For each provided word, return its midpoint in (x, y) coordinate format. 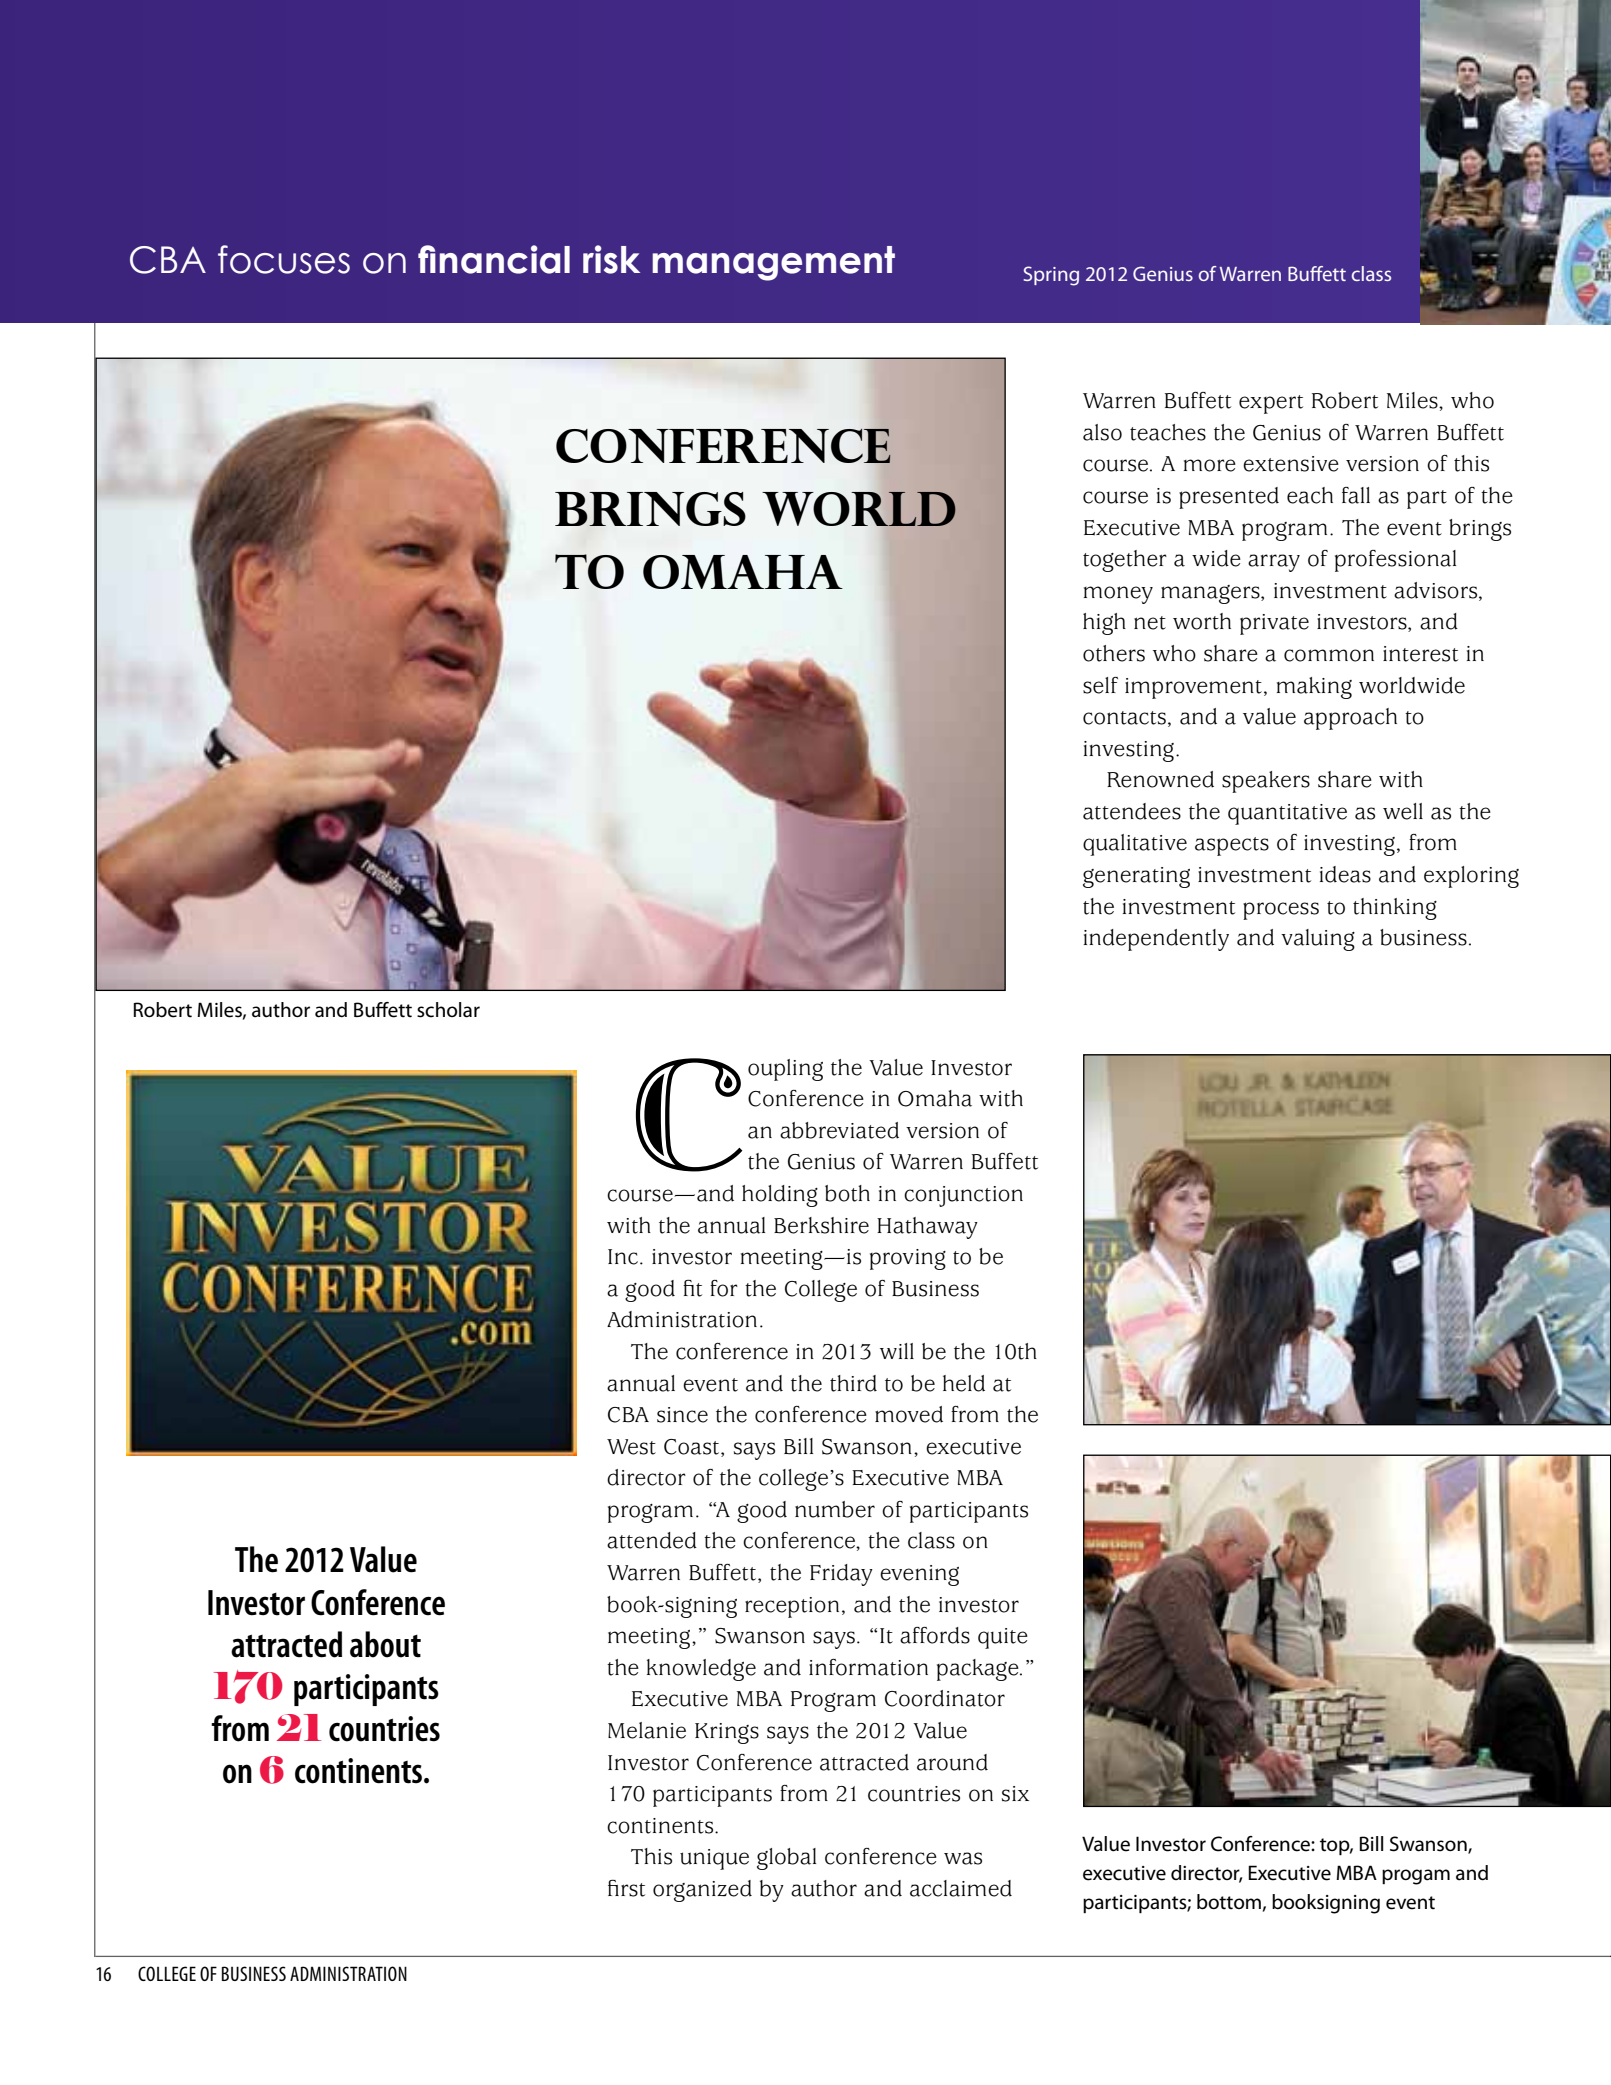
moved (909, 1414)
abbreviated (839, 1130)
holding (780, 1196)
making (1314, 688)
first (626, 1888)
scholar (448, 1010)
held (964, 1383)
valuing (1318, 940)
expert (1271, 404)
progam (1416, 1877)
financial (494, 259)
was (963, 1858)
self (1100, 685)
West (631, 1447)
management (773, 263)
